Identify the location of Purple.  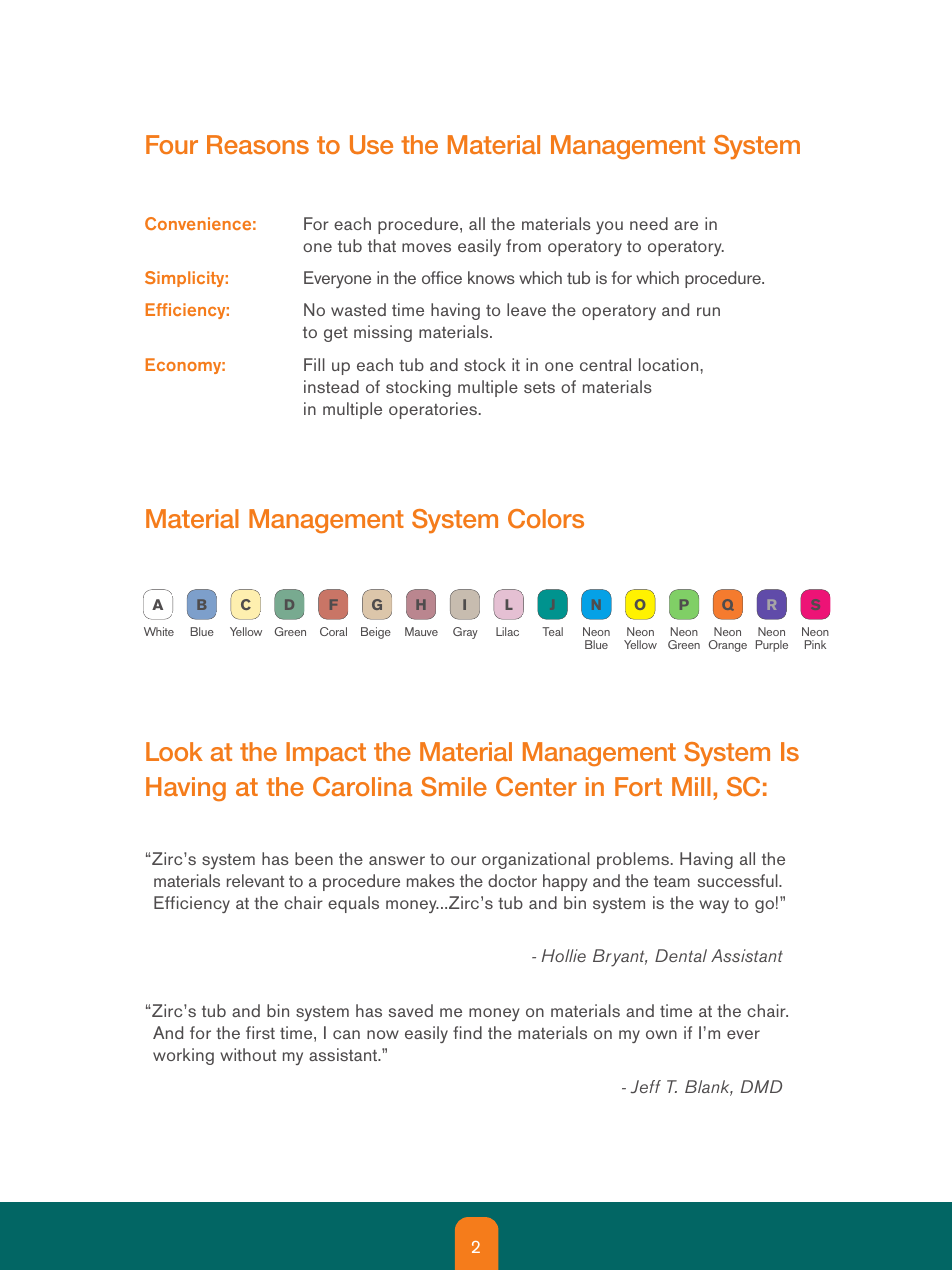
(772, 646).
